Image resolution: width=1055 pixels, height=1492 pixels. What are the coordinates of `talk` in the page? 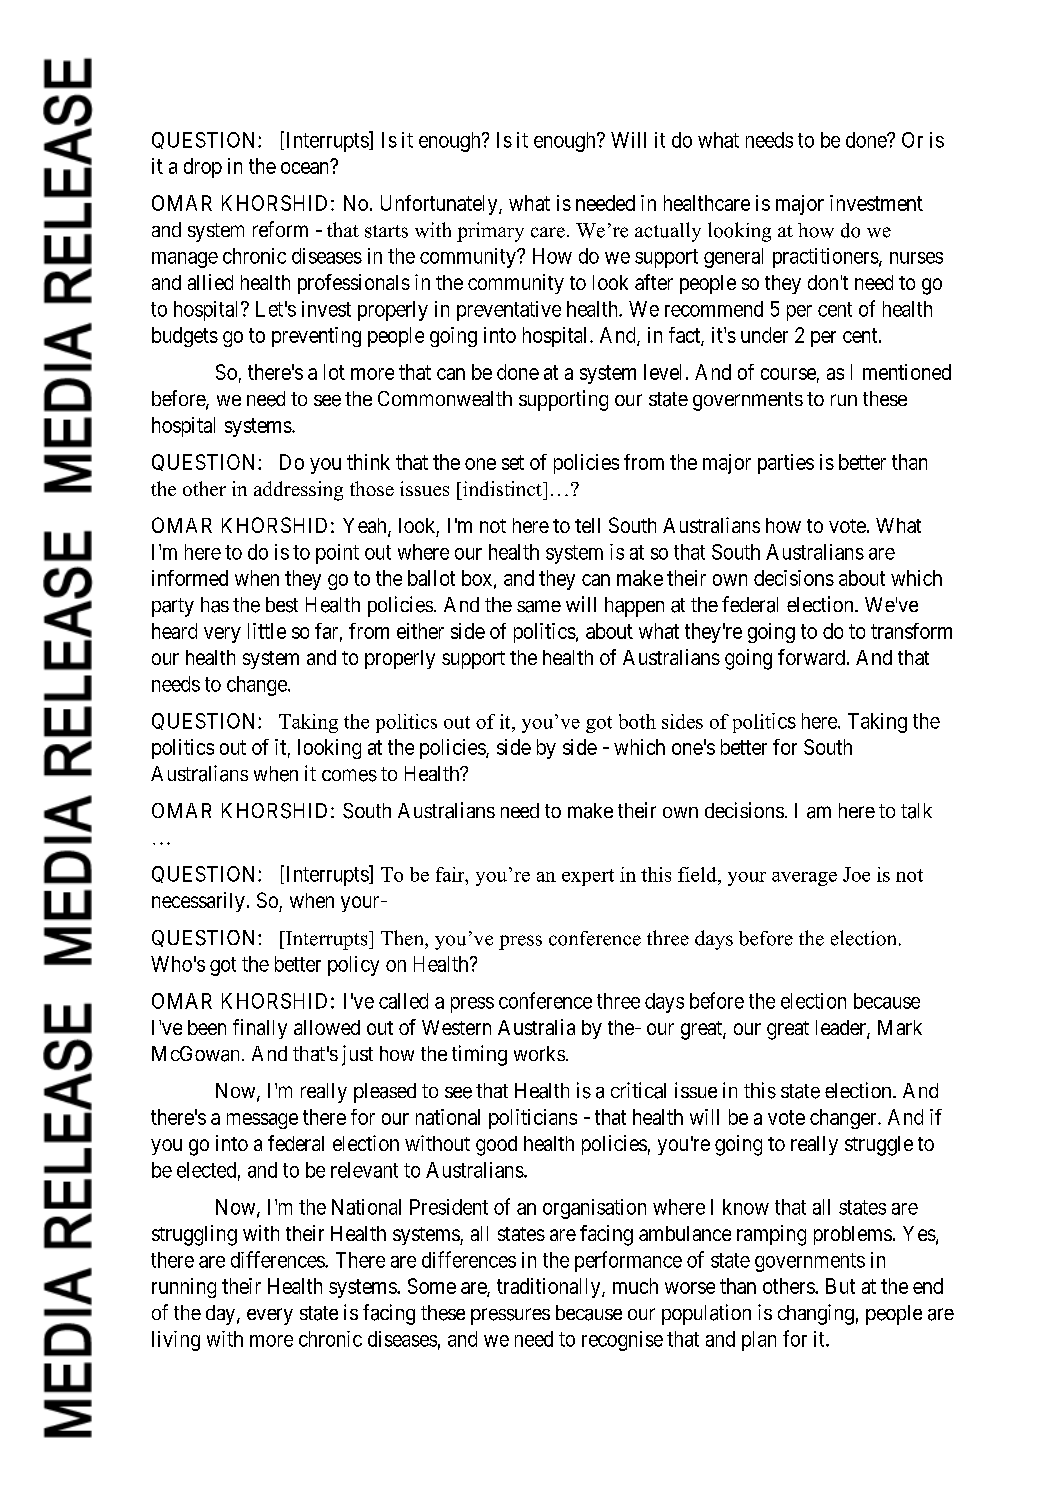 It's located at (916, 811).
